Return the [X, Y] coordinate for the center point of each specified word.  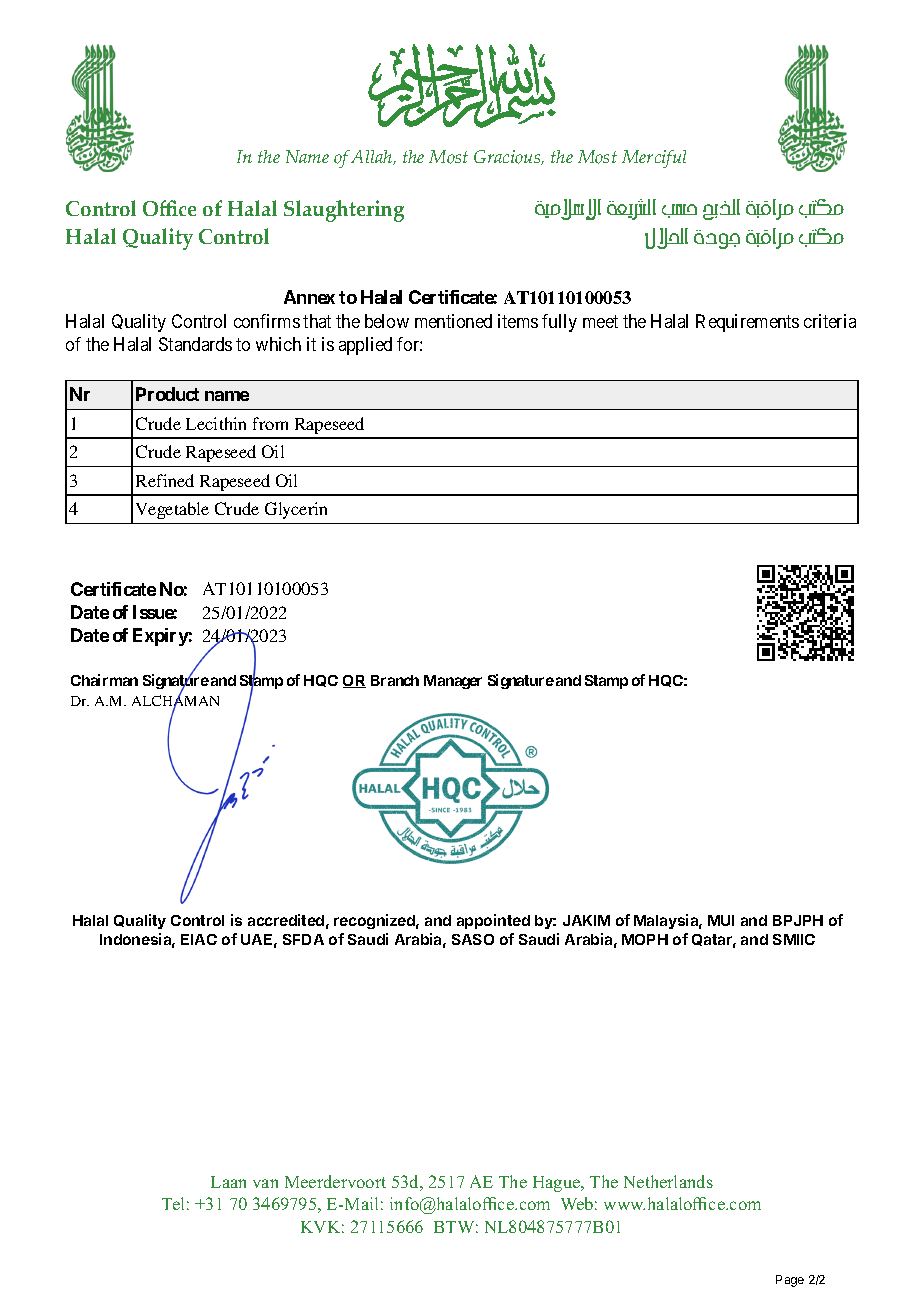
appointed [493, 921]
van [265, 1183]
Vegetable [172, 510]
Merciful [654, 159]
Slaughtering [344, 211]
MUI [721, 920]
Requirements [747, 323]
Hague [558, 1184]
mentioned [453, 321]
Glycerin [296, 510]
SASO [473, 939]
